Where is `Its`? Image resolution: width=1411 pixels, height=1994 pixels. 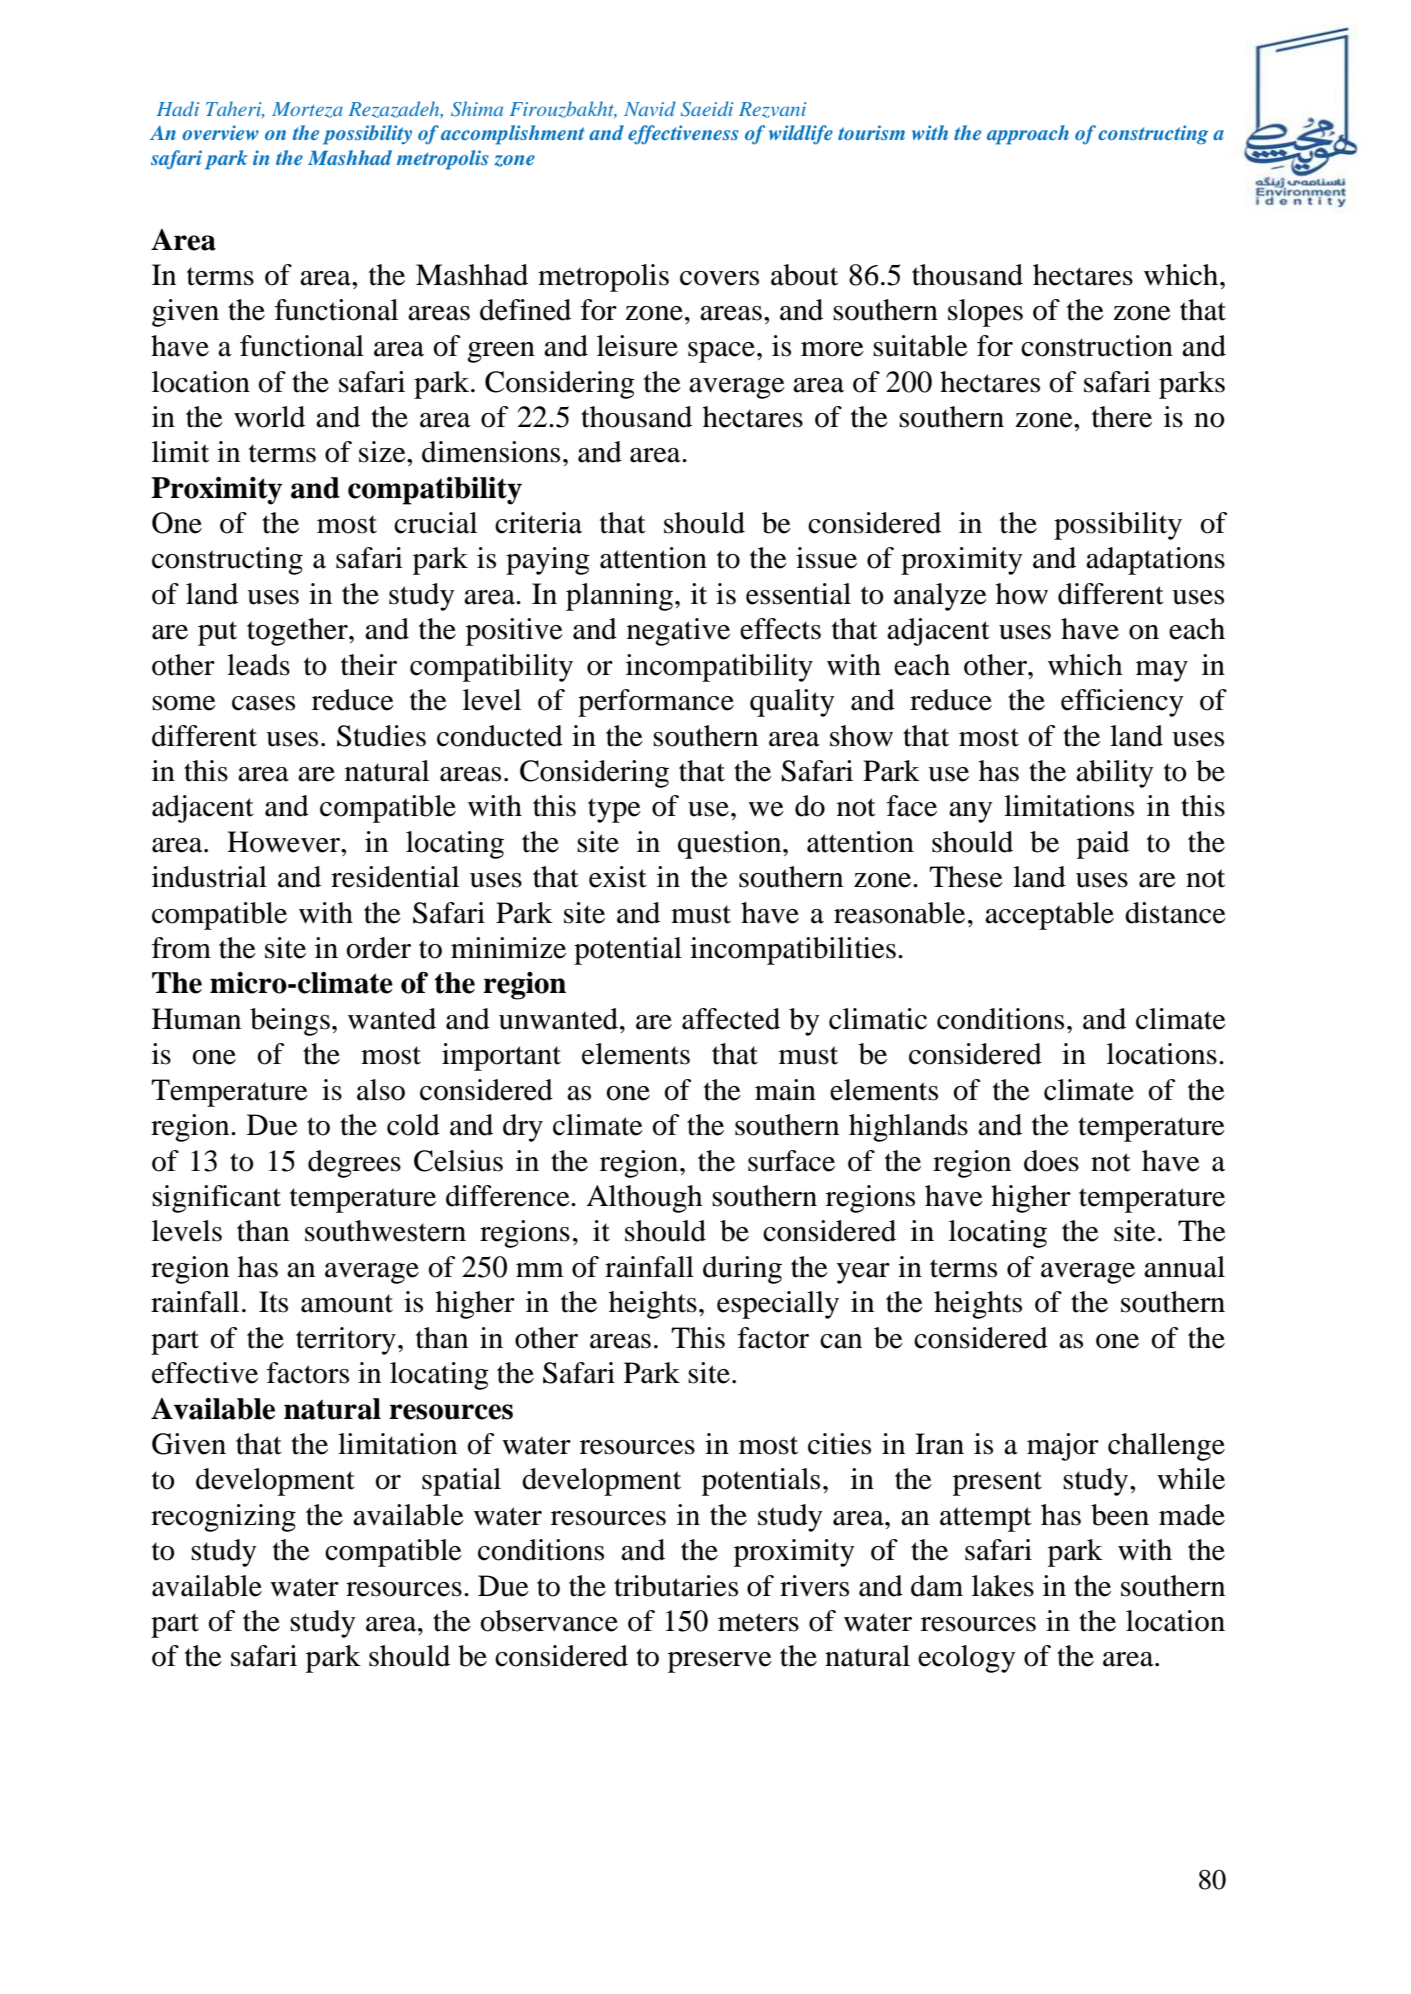 Its is located at coordinates (273, 1302).
